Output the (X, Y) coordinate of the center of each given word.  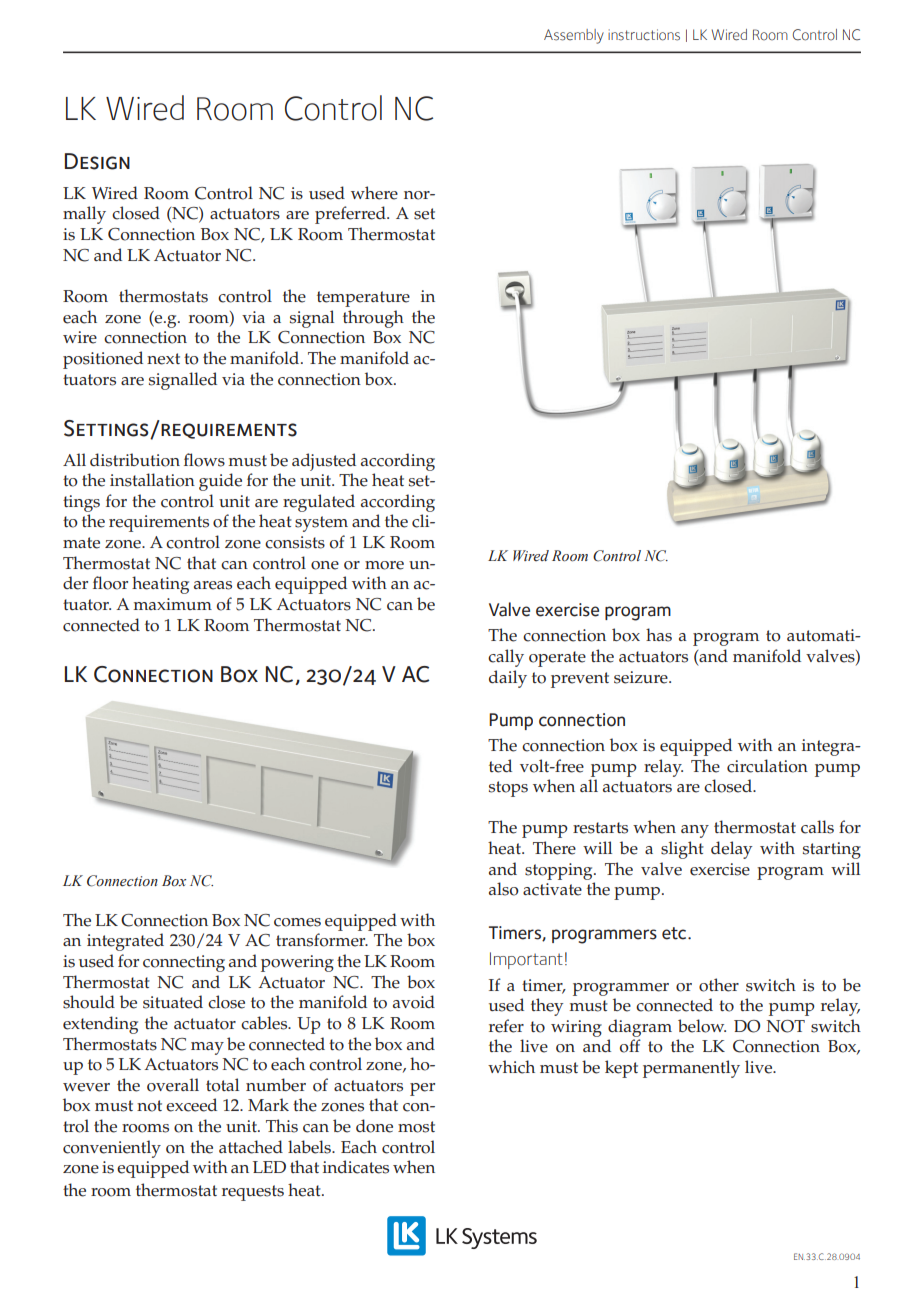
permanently (691, 1069)
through (373, 319)
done (374, 1126)
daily (508, 679)
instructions (644, 35)
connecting (184, 963)
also (504, 889)
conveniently (112, 1149)
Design (97, 161)
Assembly (574, 36)
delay (731, 850)
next (163, 359)
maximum (173, 604)
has (659, 635)
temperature (363, 299)
